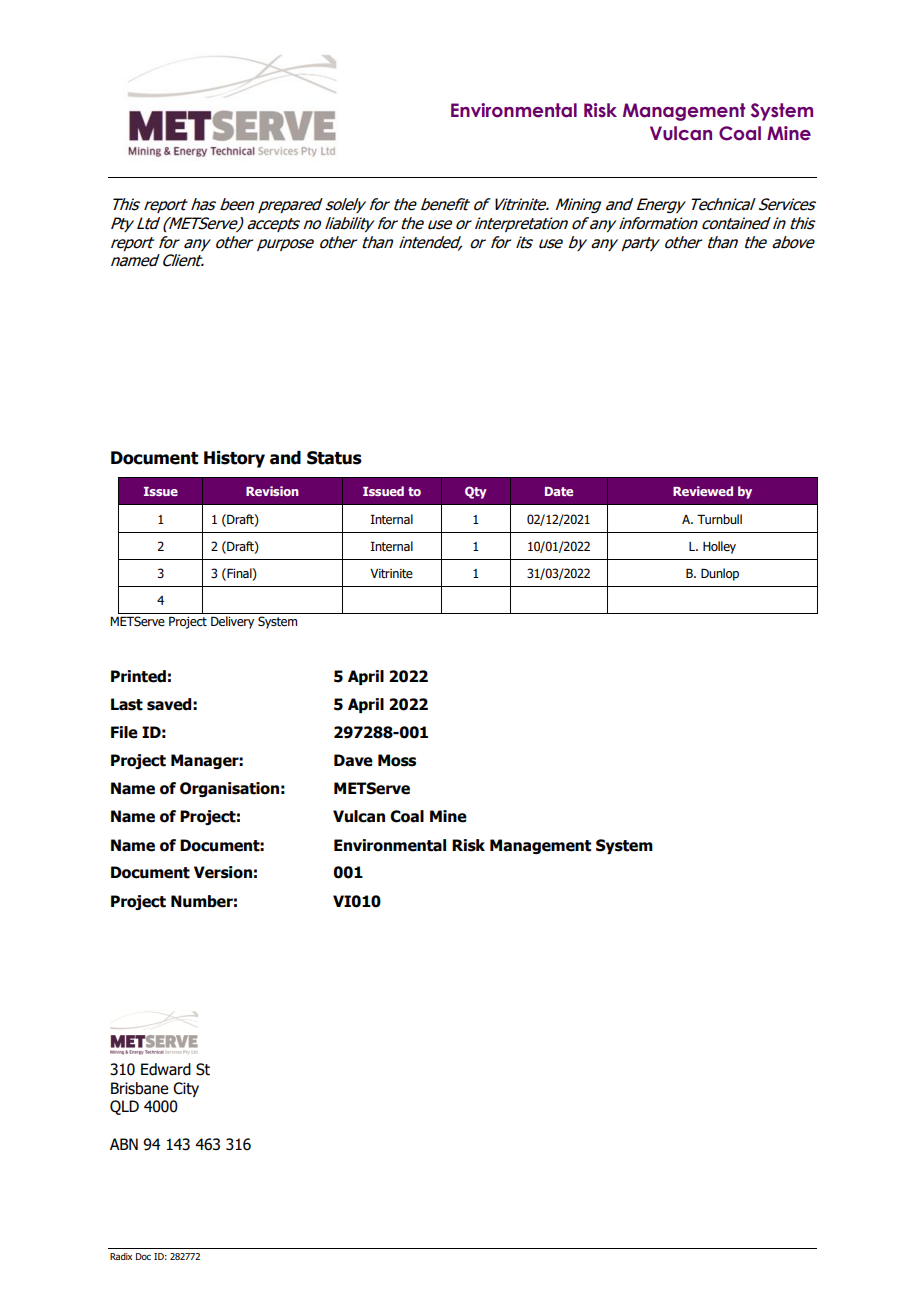 This screenshot has height=1308, width=924. Describe the element at coordinates (703, 491) in the screenshot. I see `Reviewed` at that location.
